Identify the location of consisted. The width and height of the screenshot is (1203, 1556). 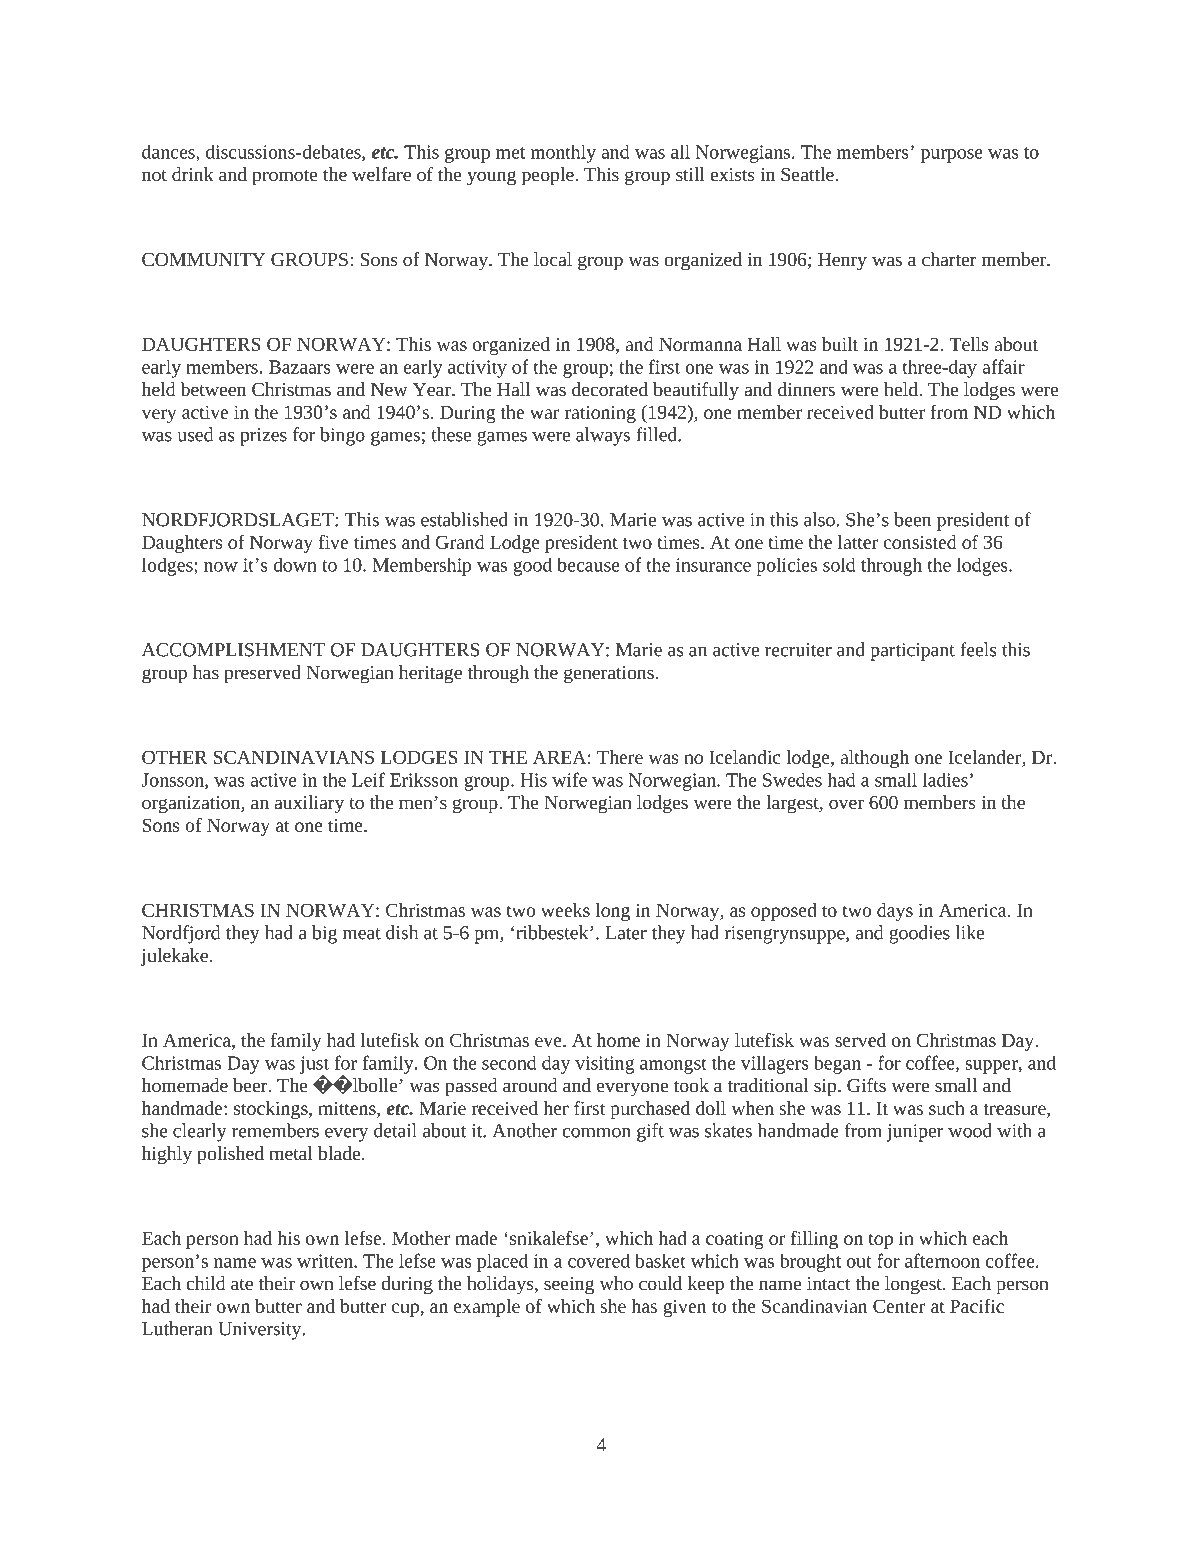
(920, 542).
